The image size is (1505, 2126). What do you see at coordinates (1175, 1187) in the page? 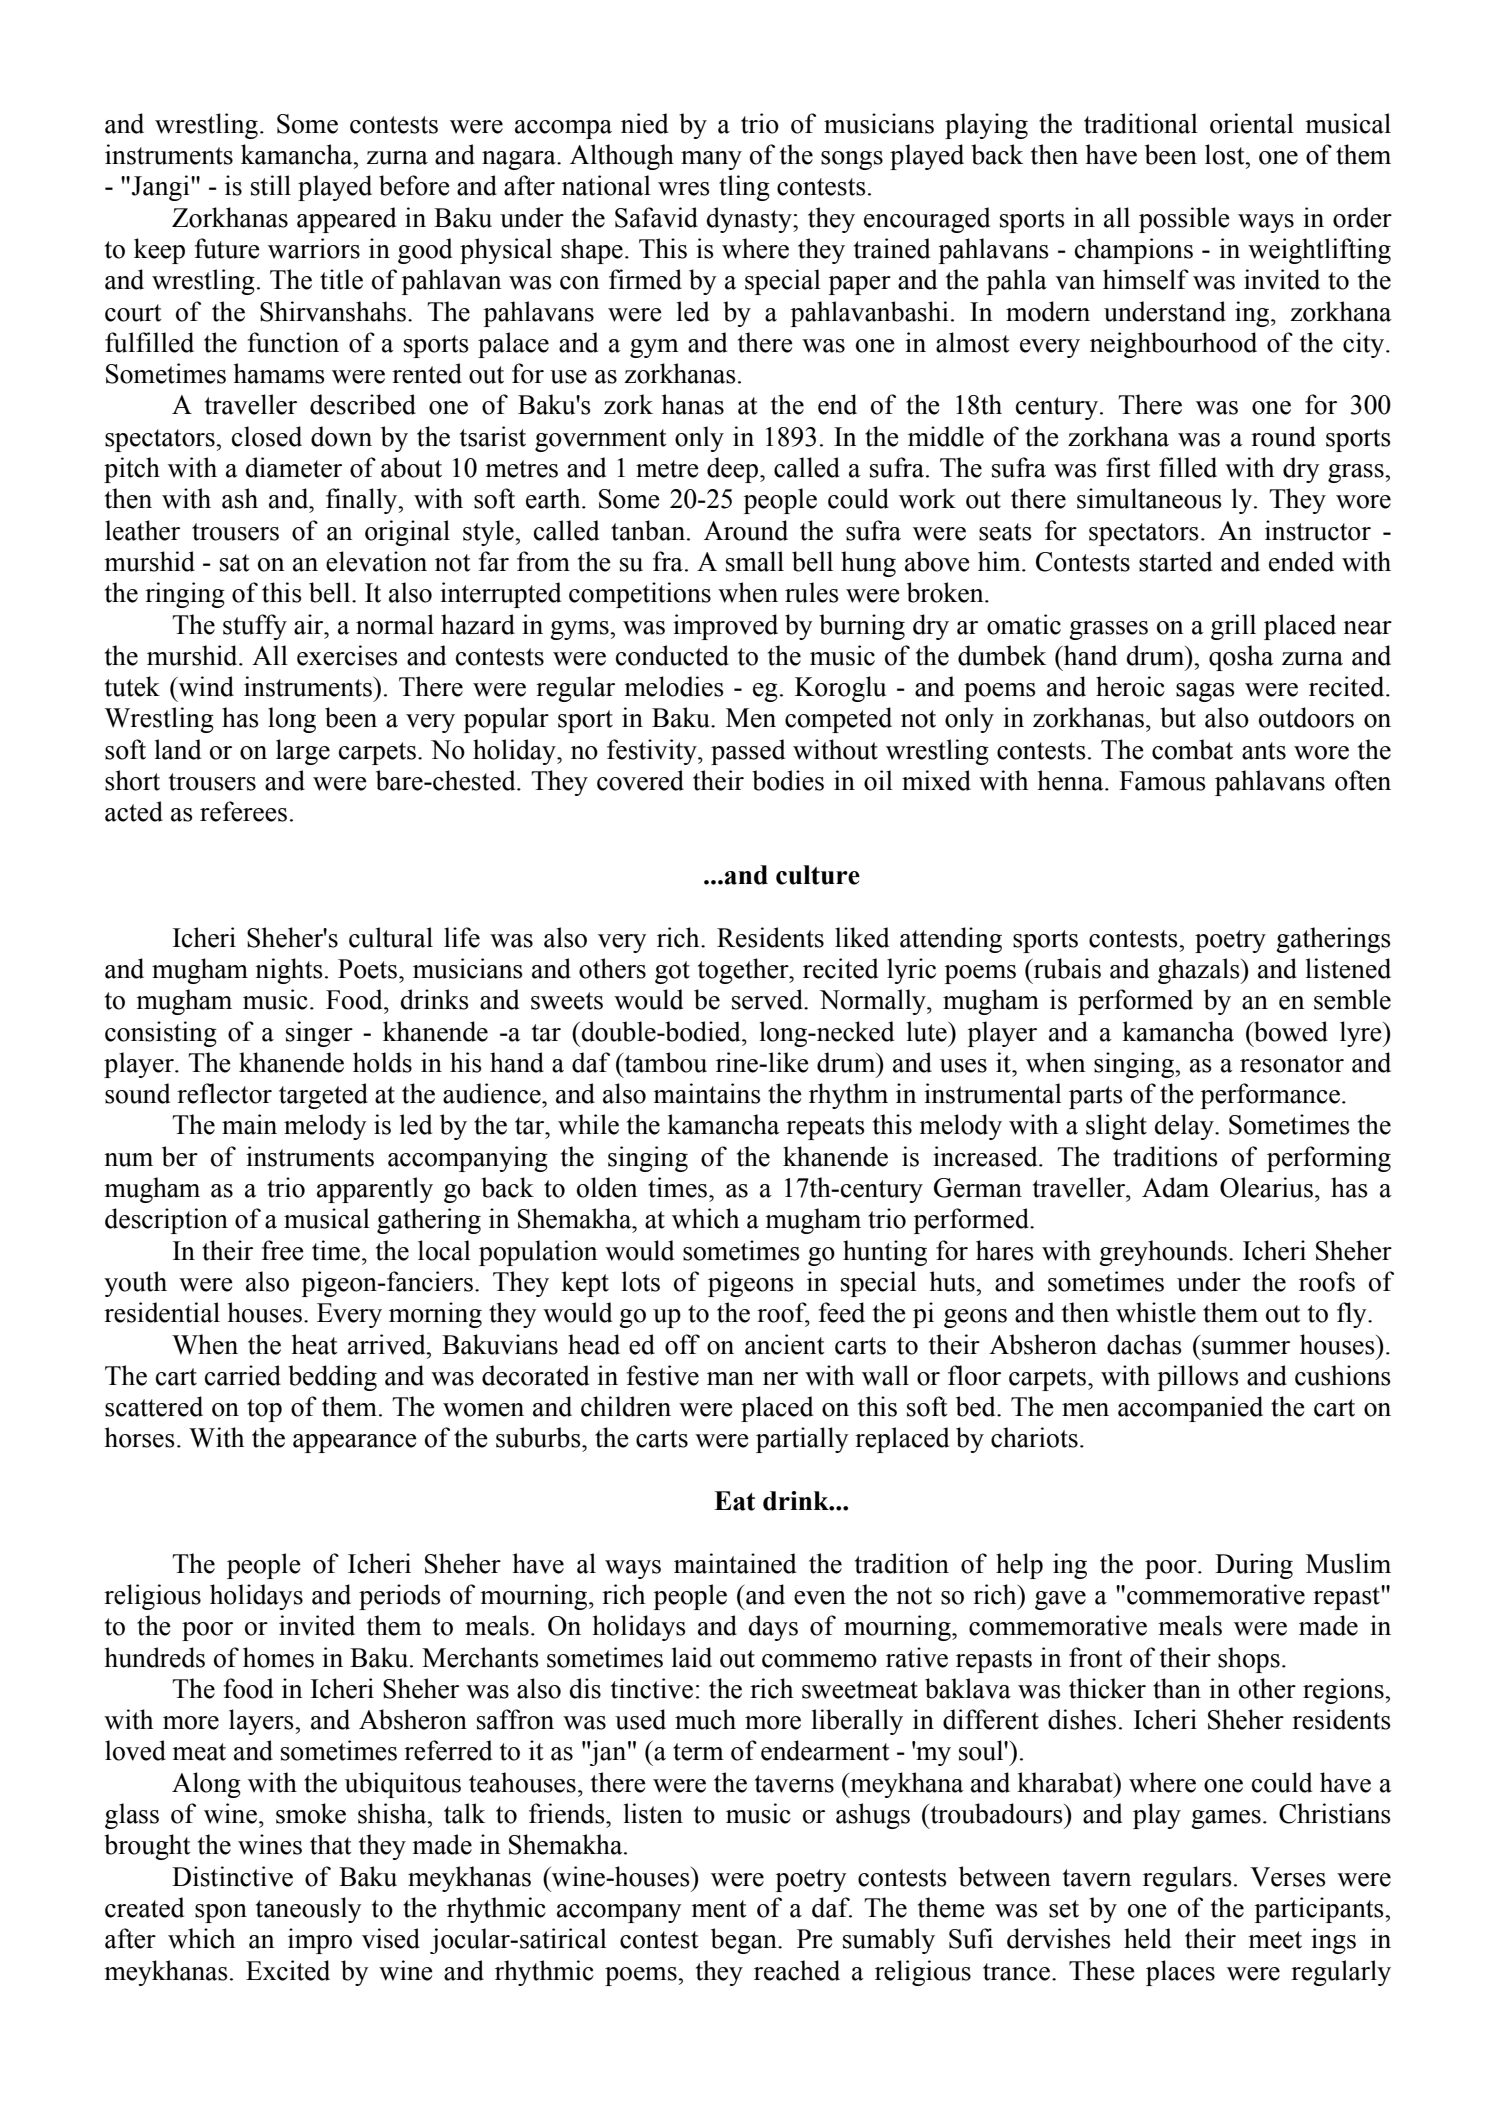
I see `Adam` at bounding box center [1175, 1187].
